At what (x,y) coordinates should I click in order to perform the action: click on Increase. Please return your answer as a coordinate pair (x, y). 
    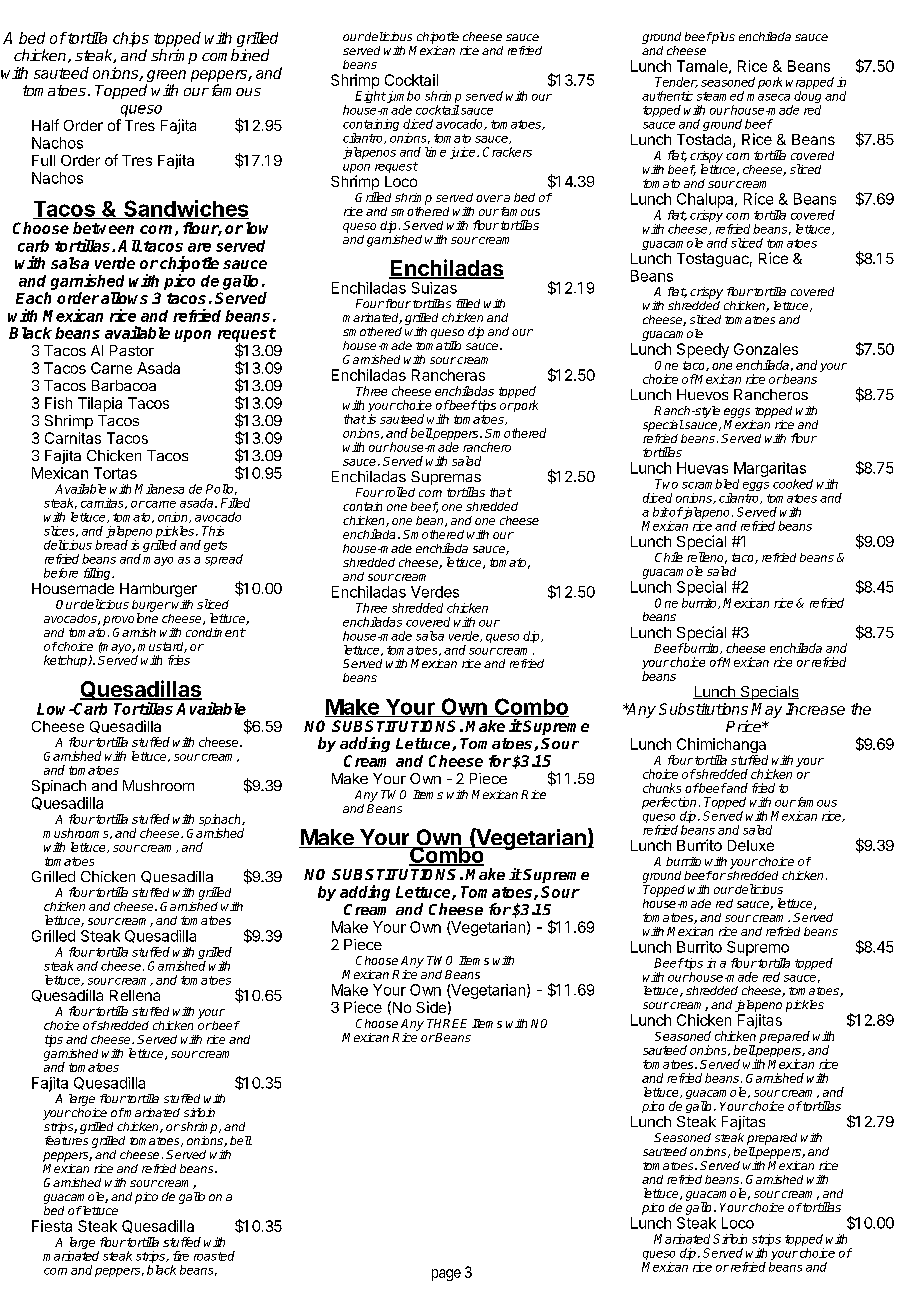
    Looking at the image, I should click on (815, 709).
